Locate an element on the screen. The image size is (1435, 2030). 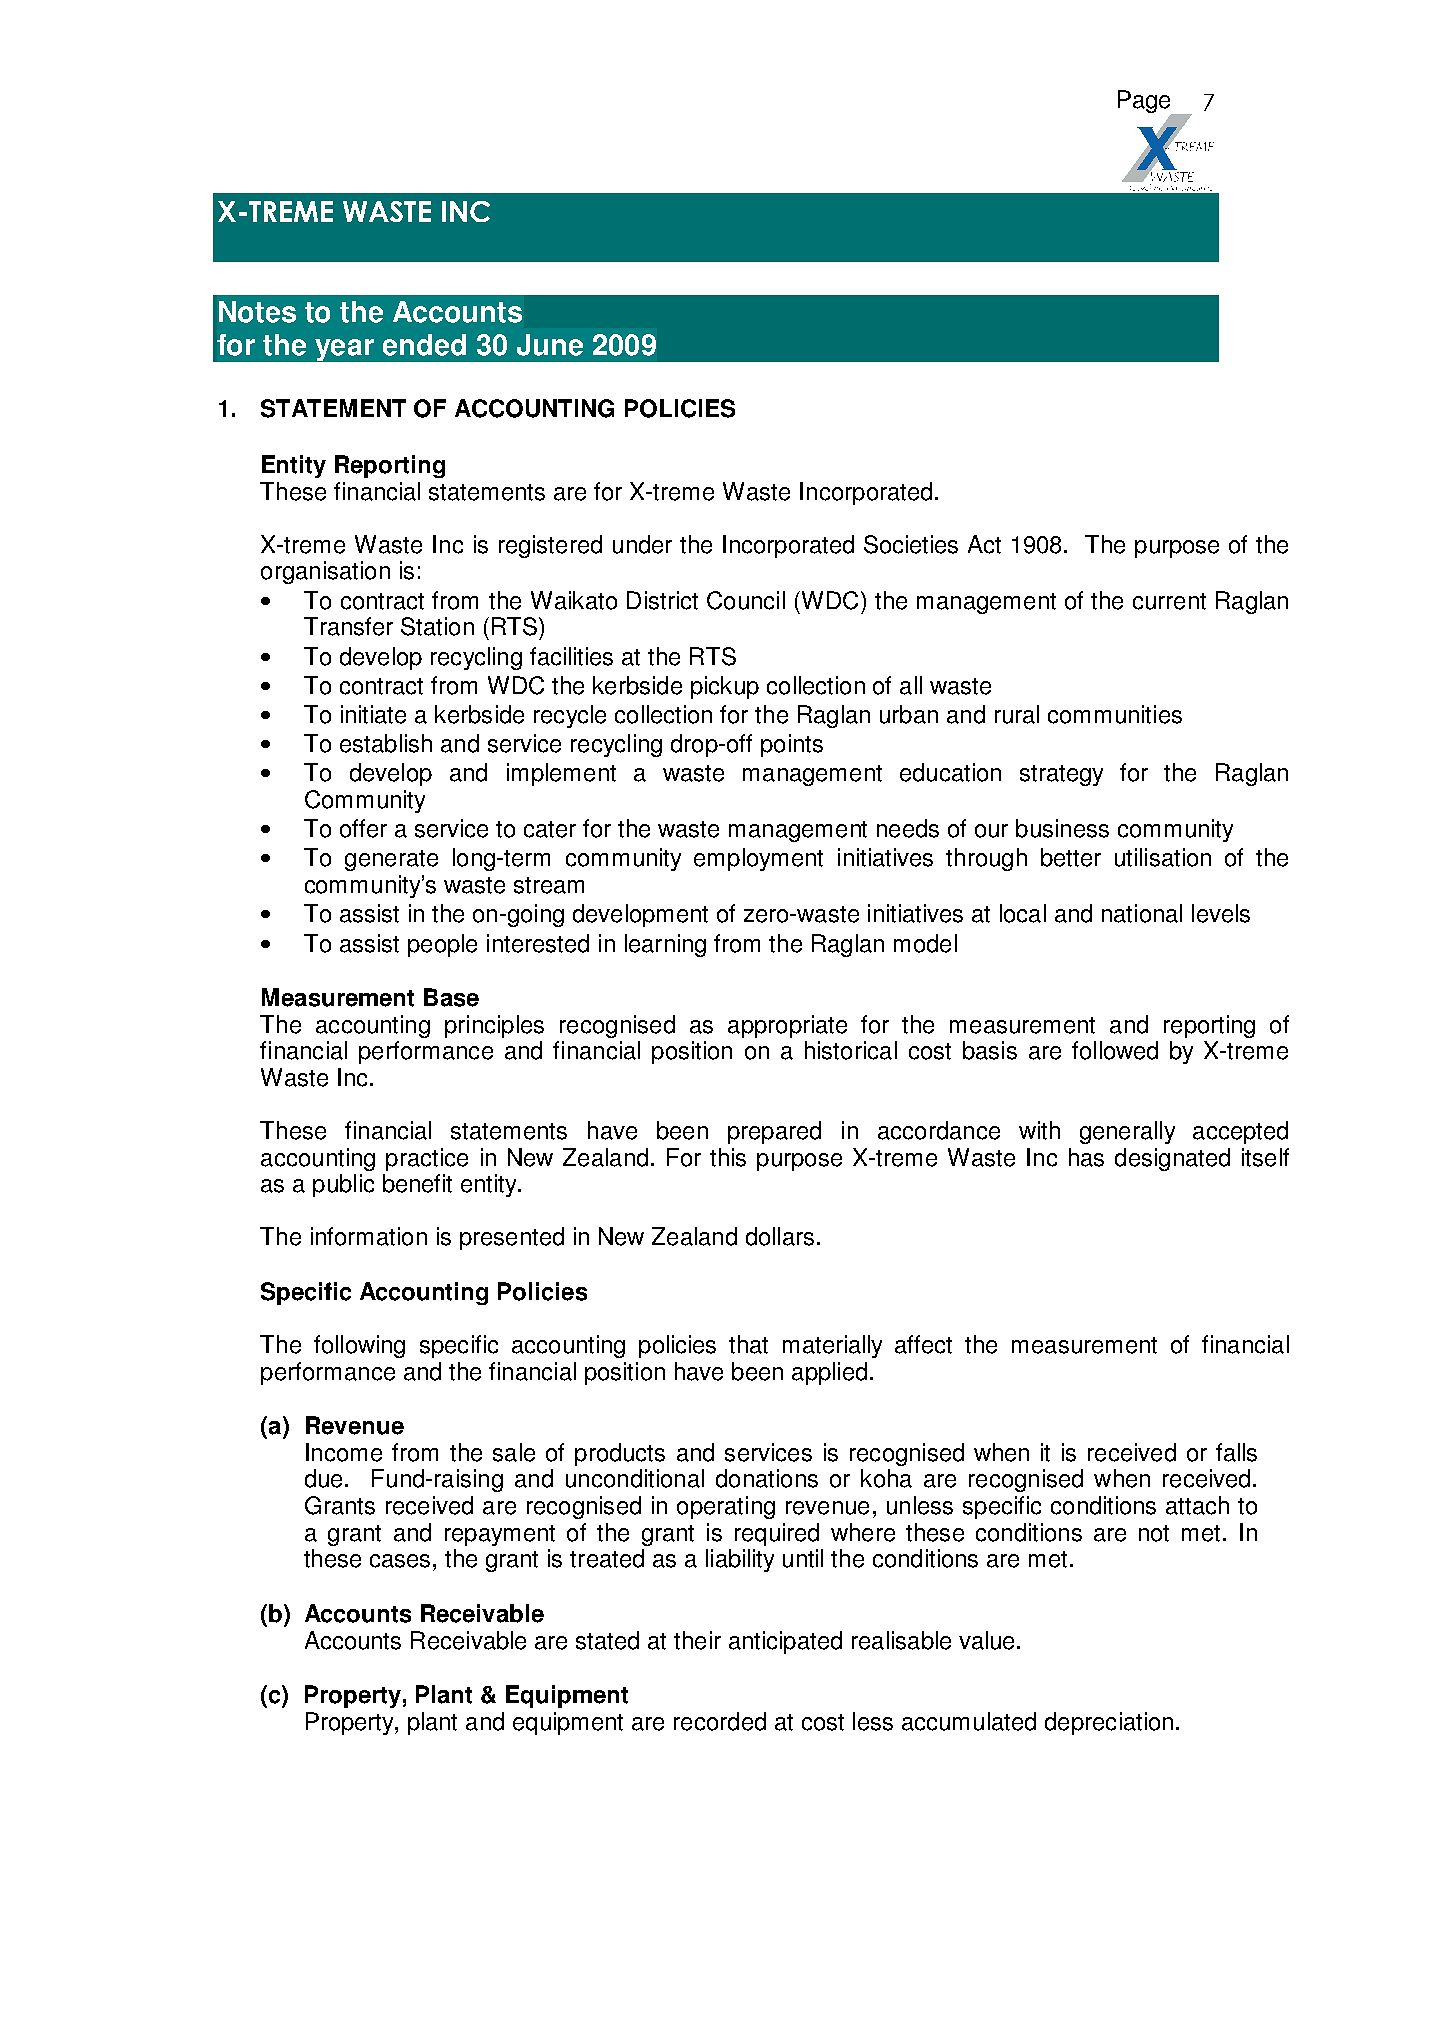
Notes is located at coordinates (257, 312).
